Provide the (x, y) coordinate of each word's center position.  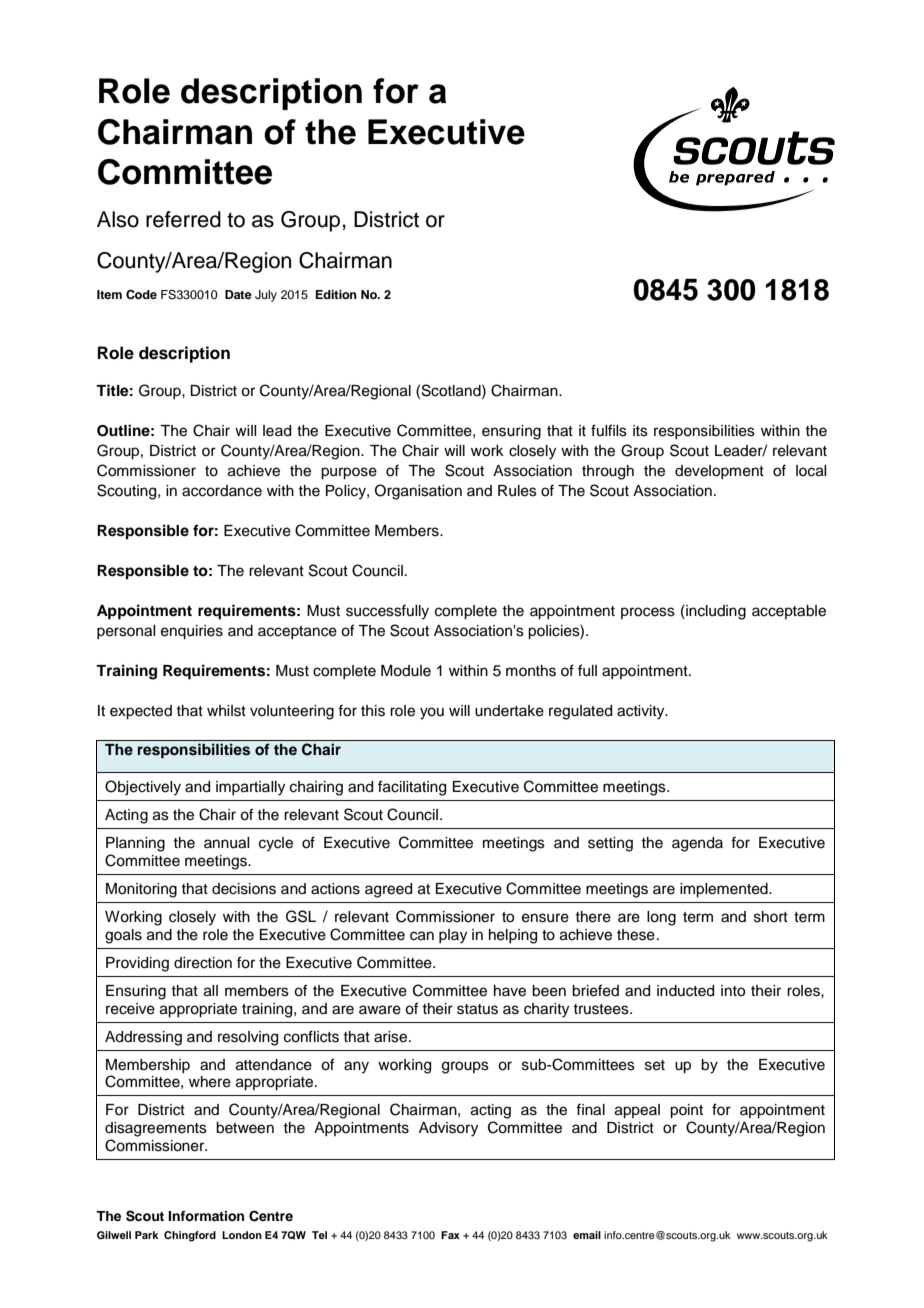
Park (147, 1235)
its (640, 431)
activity (642, 712)
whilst (226, 711)
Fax (450, 1235)
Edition (336, 294)
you (432, 713)
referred (183, 219)
